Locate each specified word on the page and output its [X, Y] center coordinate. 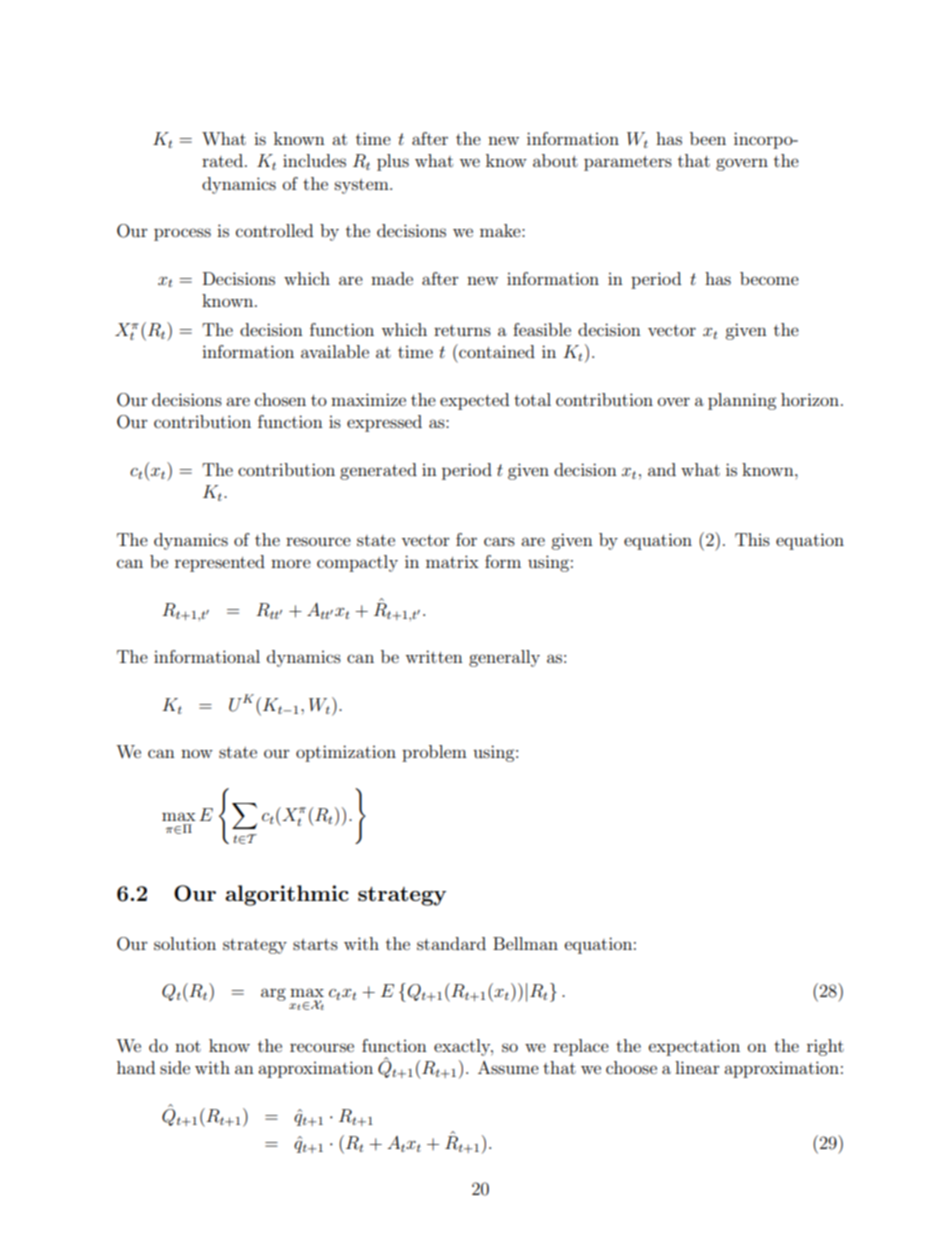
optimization [346, 753]
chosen [280, 399]
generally [504, 658]
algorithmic [287, 895]
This [752, 539]
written [434, 656]
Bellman [525, 943]
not [188, 1046]
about [555, 160]
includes [314, 160]
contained [496, 351]
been [708, 138]
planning [742, 401]
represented [220, 563]
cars [499, 541]
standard [451, 943]
